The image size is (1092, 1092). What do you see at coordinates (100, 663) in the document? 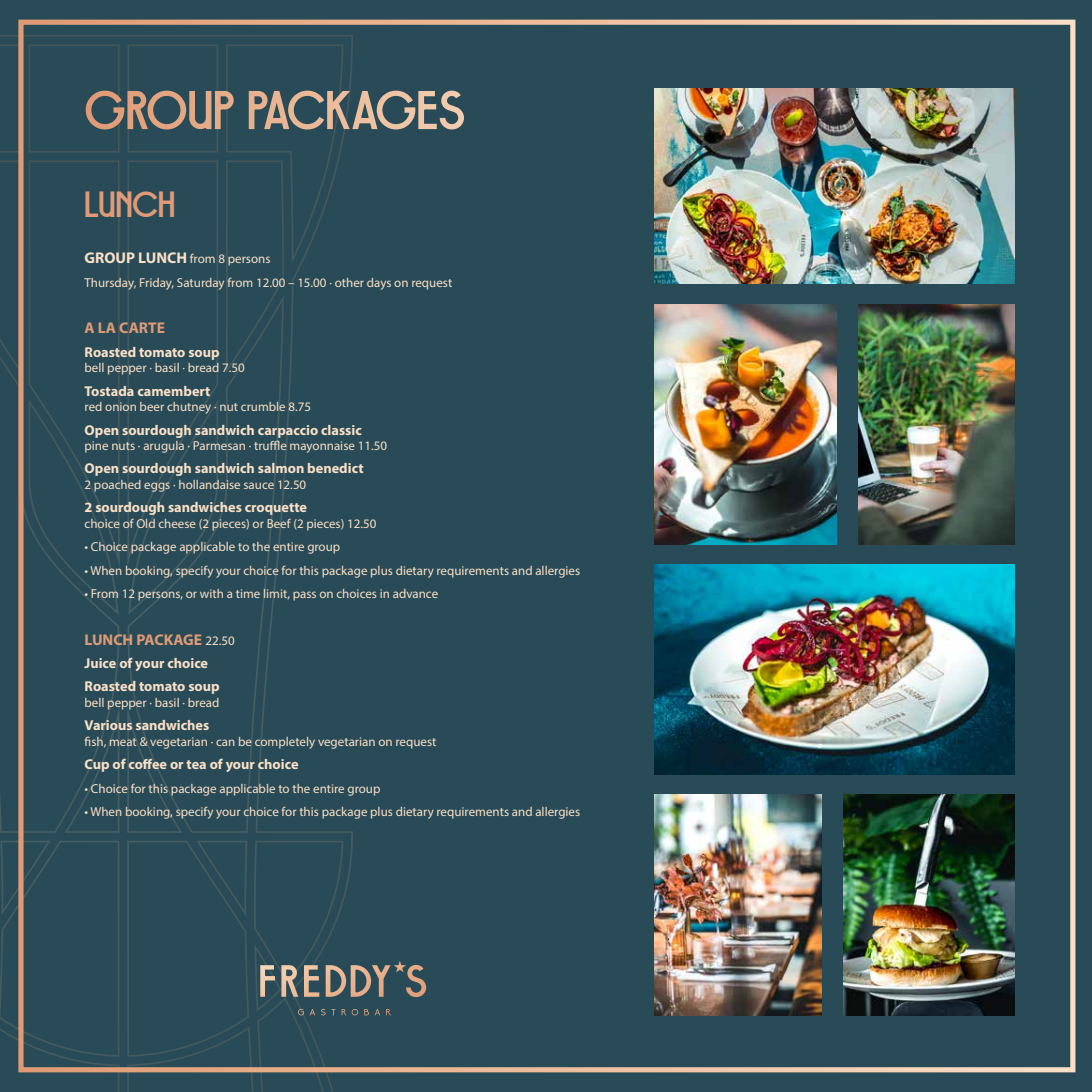
I see `Juice` at bounding box center [100, 663].
